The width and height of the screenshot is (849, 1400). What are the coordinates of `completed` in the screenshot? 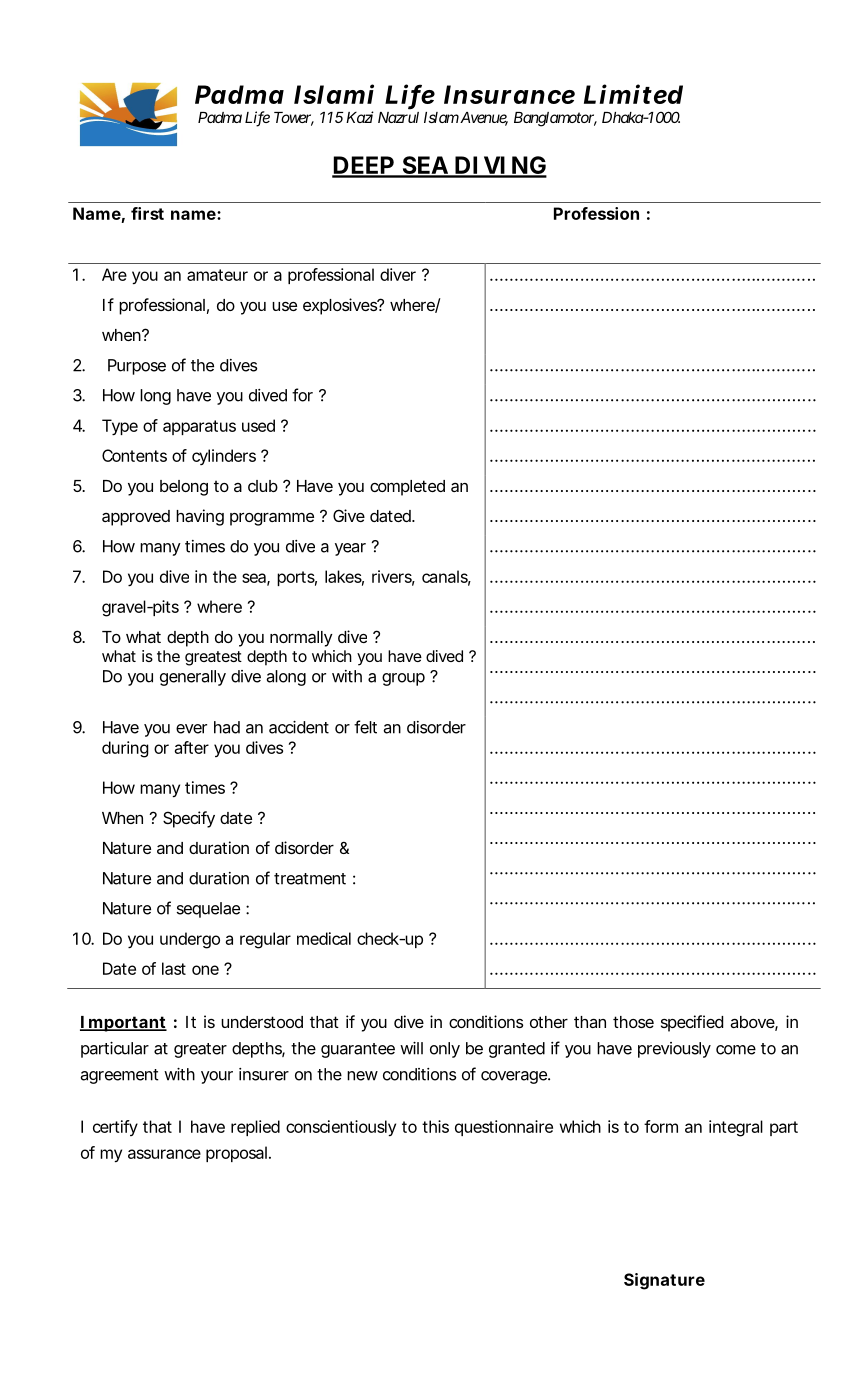 It's located at (407, 488).
